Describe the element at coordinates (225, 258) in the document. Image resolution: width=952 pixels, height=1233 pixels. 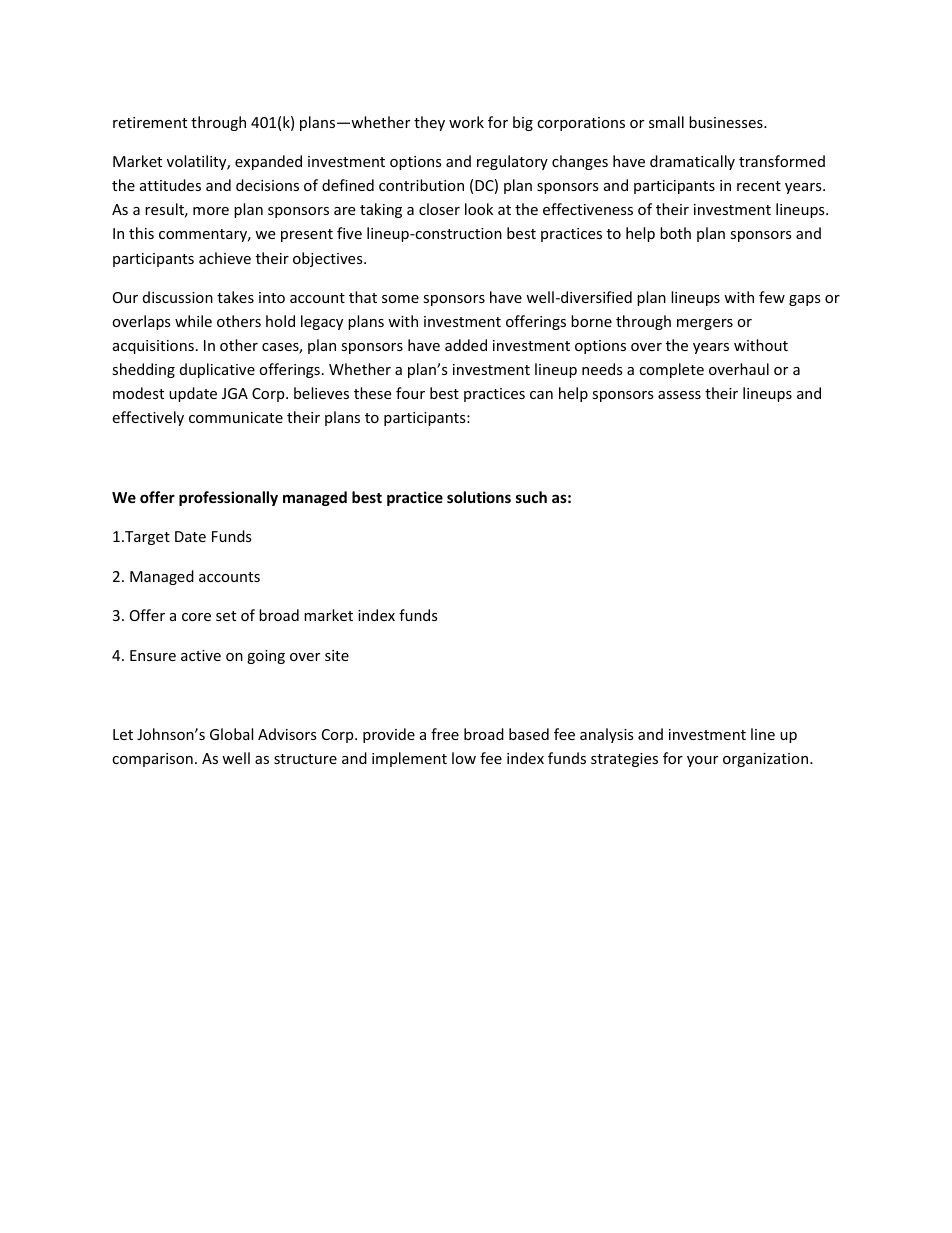
I see `achieve` at that location.
